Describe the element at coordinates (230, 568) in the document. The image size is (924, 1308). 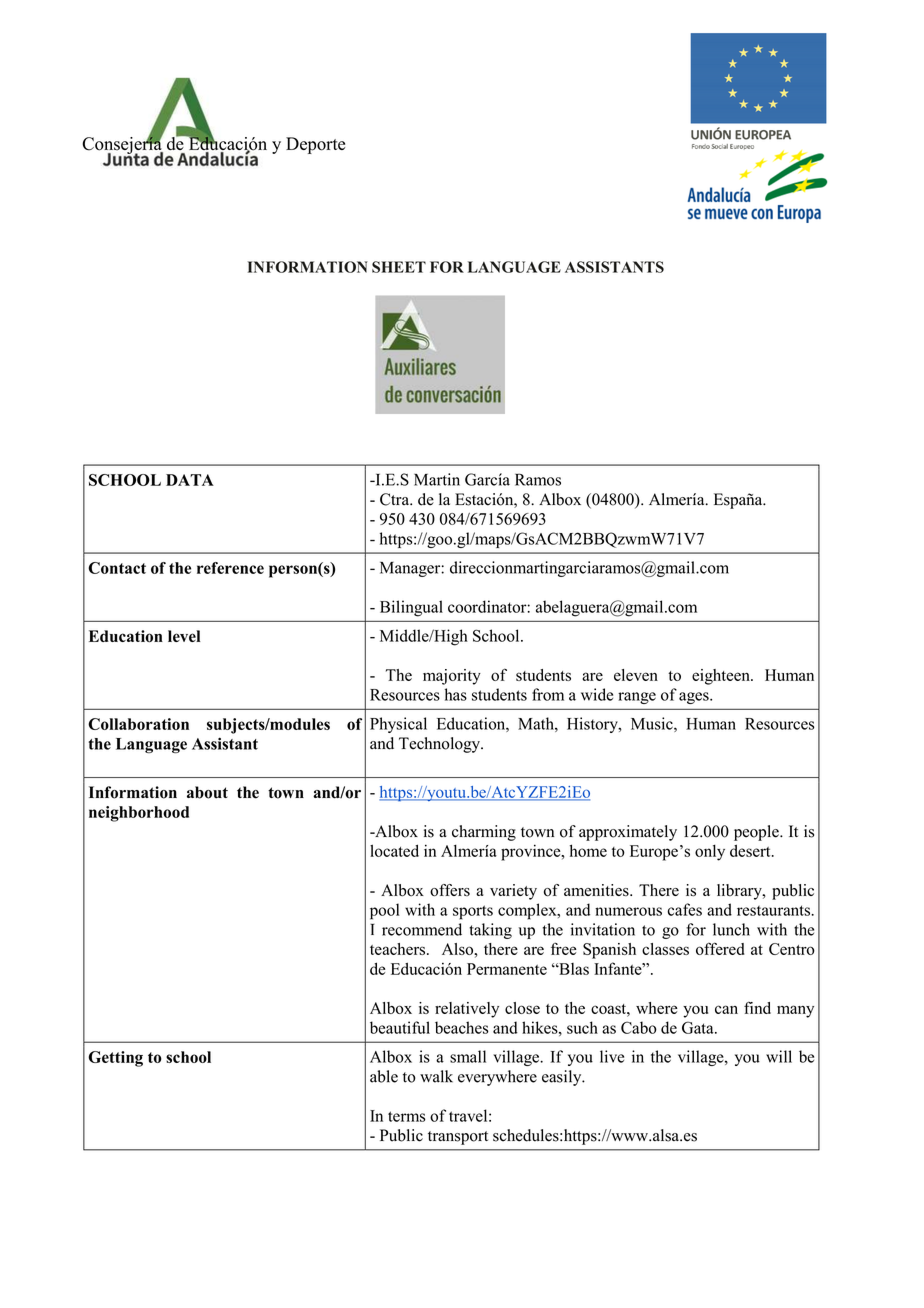
I see `reference` at that location.
